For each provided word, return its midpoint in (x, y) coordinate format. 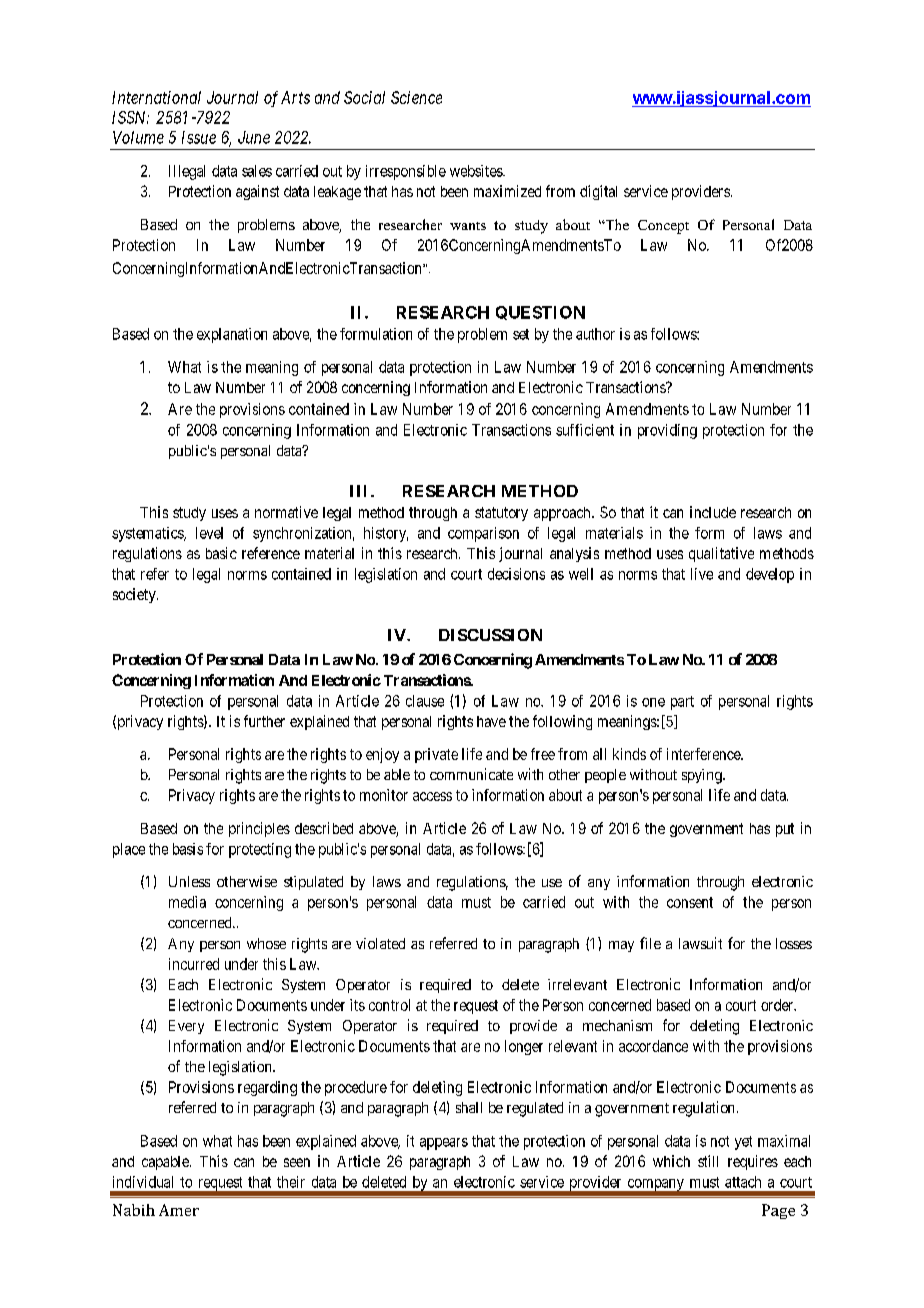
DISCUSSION (490, 635)
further (264, 721)
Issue (199, 137)
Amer (179, 1210)
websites (477, 171)
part (682, 703)
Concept (663, 227)
